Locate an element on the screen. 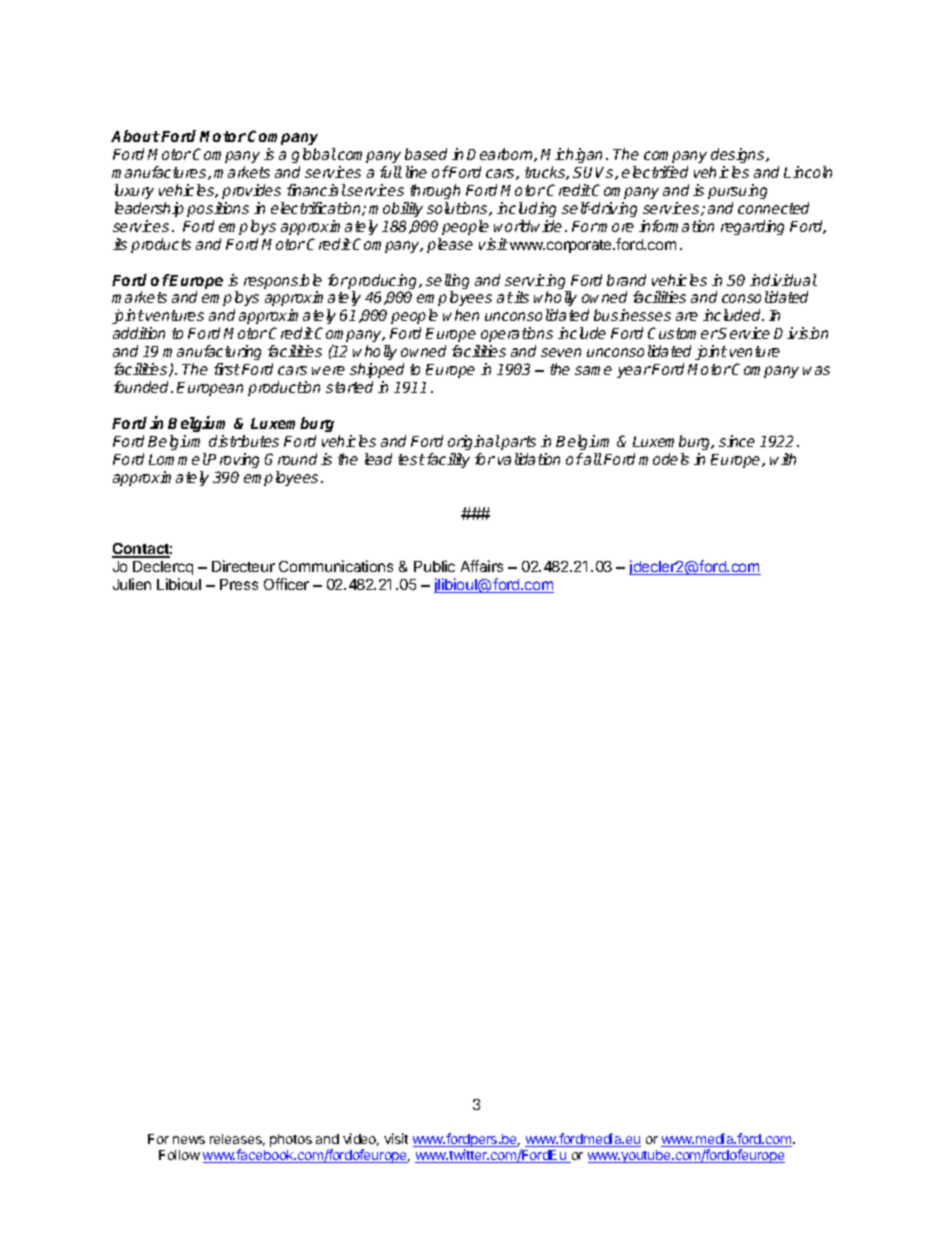  provides is located at coordinates (251, 191).
